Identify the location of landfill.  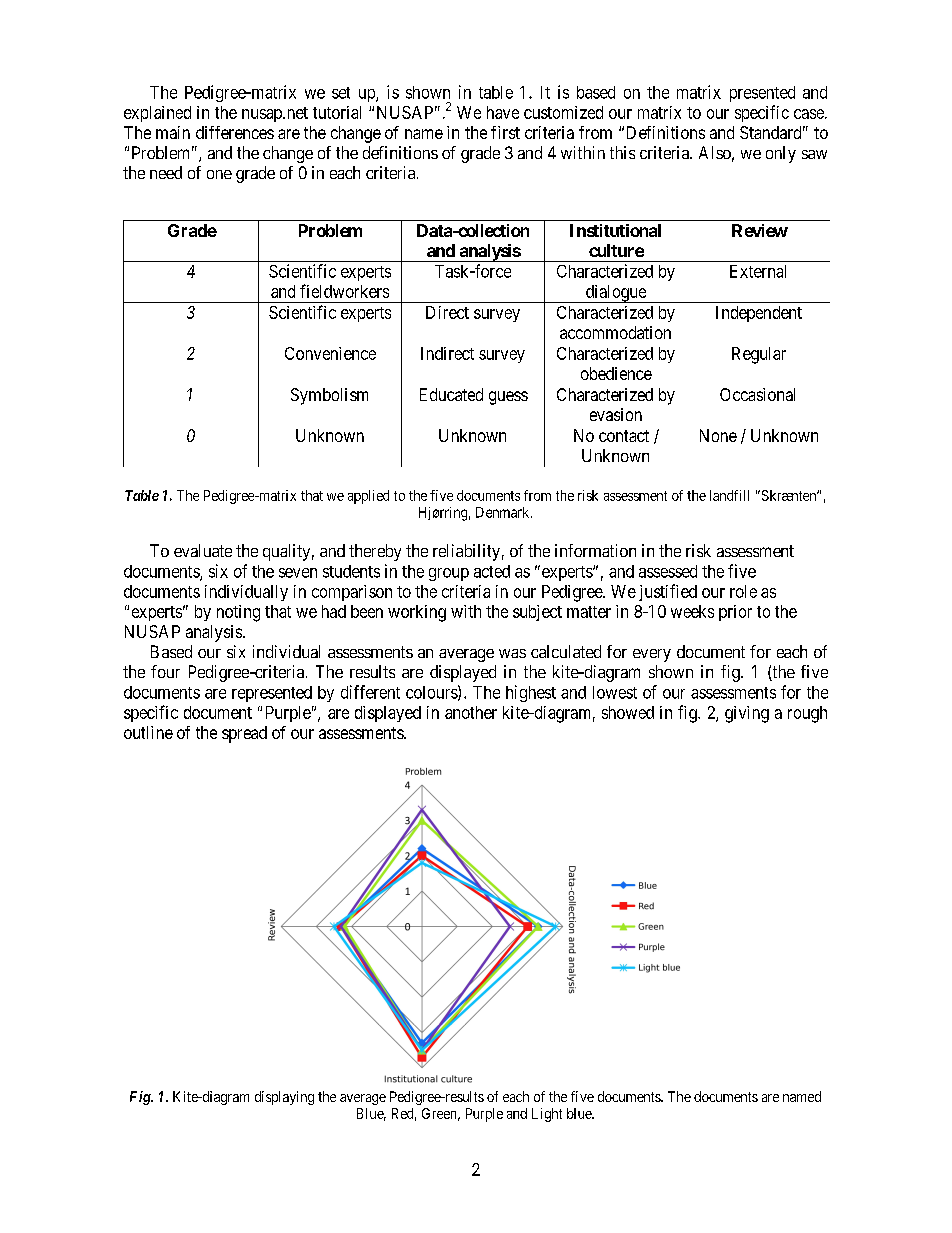
(729, 495).
